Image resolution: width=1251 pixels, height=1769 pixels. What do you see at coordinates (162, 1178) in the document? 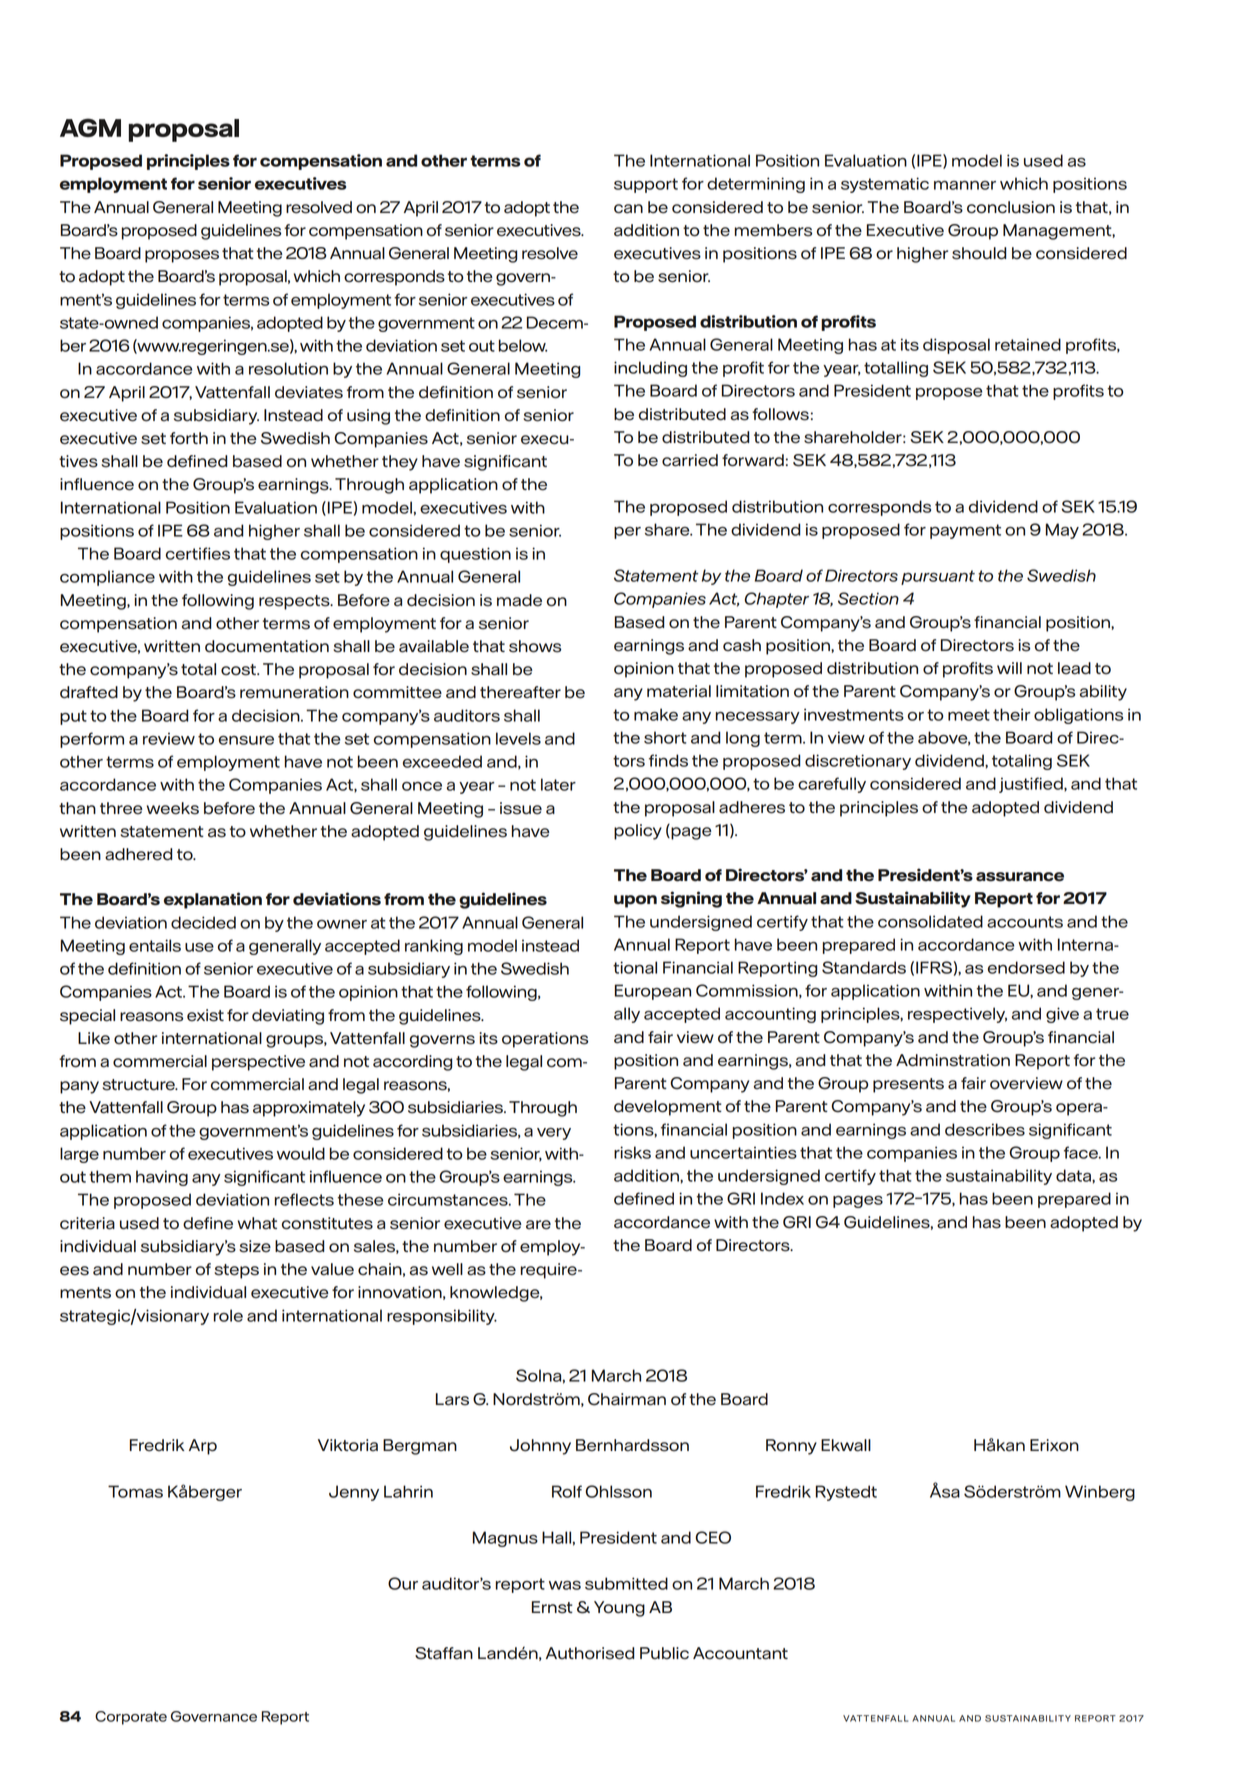
I see `having` at bounding box center [162, 1178].
